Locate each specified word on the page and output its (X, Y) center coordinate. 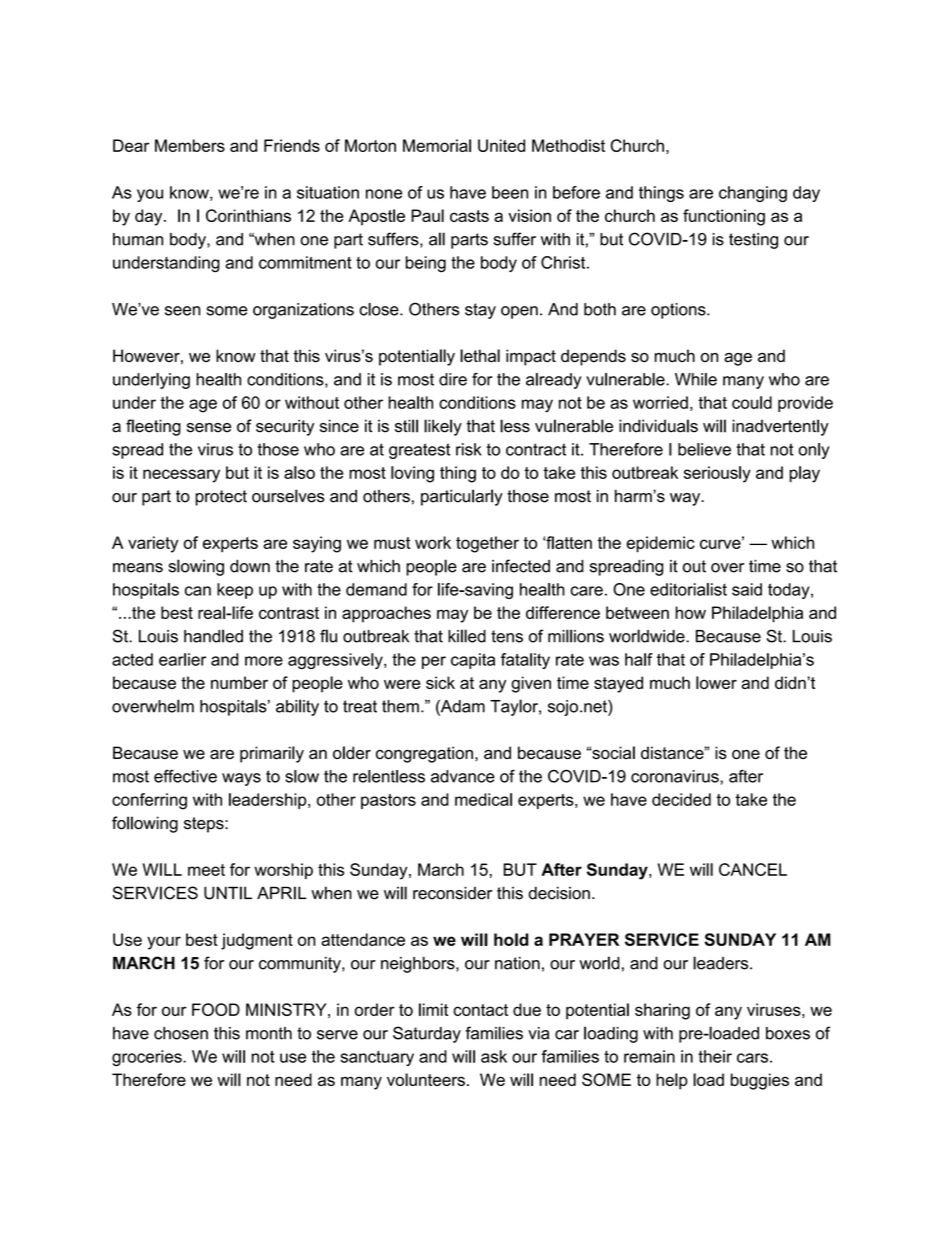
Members (190, 145)
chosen (181, 1033)
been (510, 192)
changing (753, 194)
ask (494, 1056)
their (715, 1056)
